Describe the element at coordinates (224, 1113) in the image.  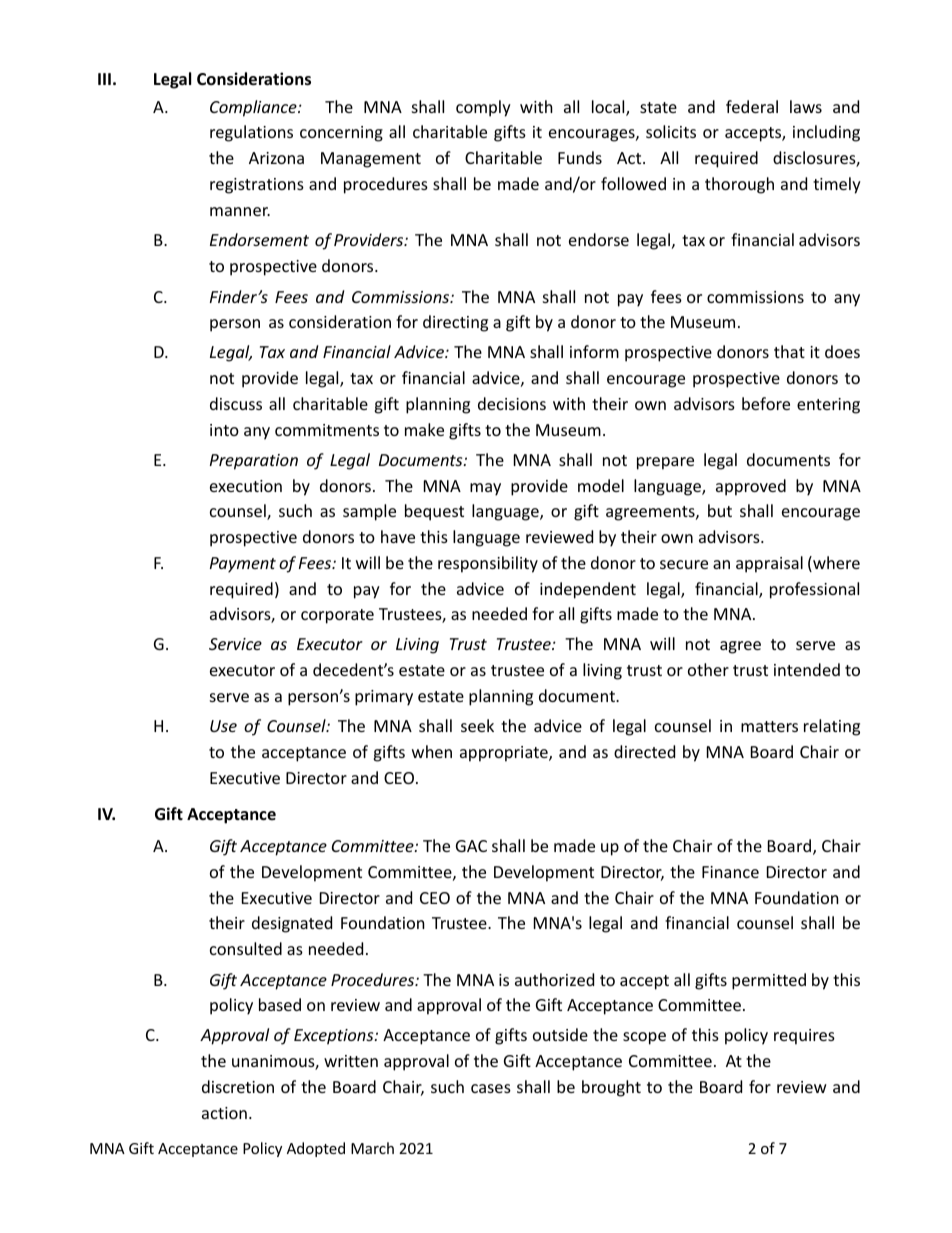
I see `action` at that location.
